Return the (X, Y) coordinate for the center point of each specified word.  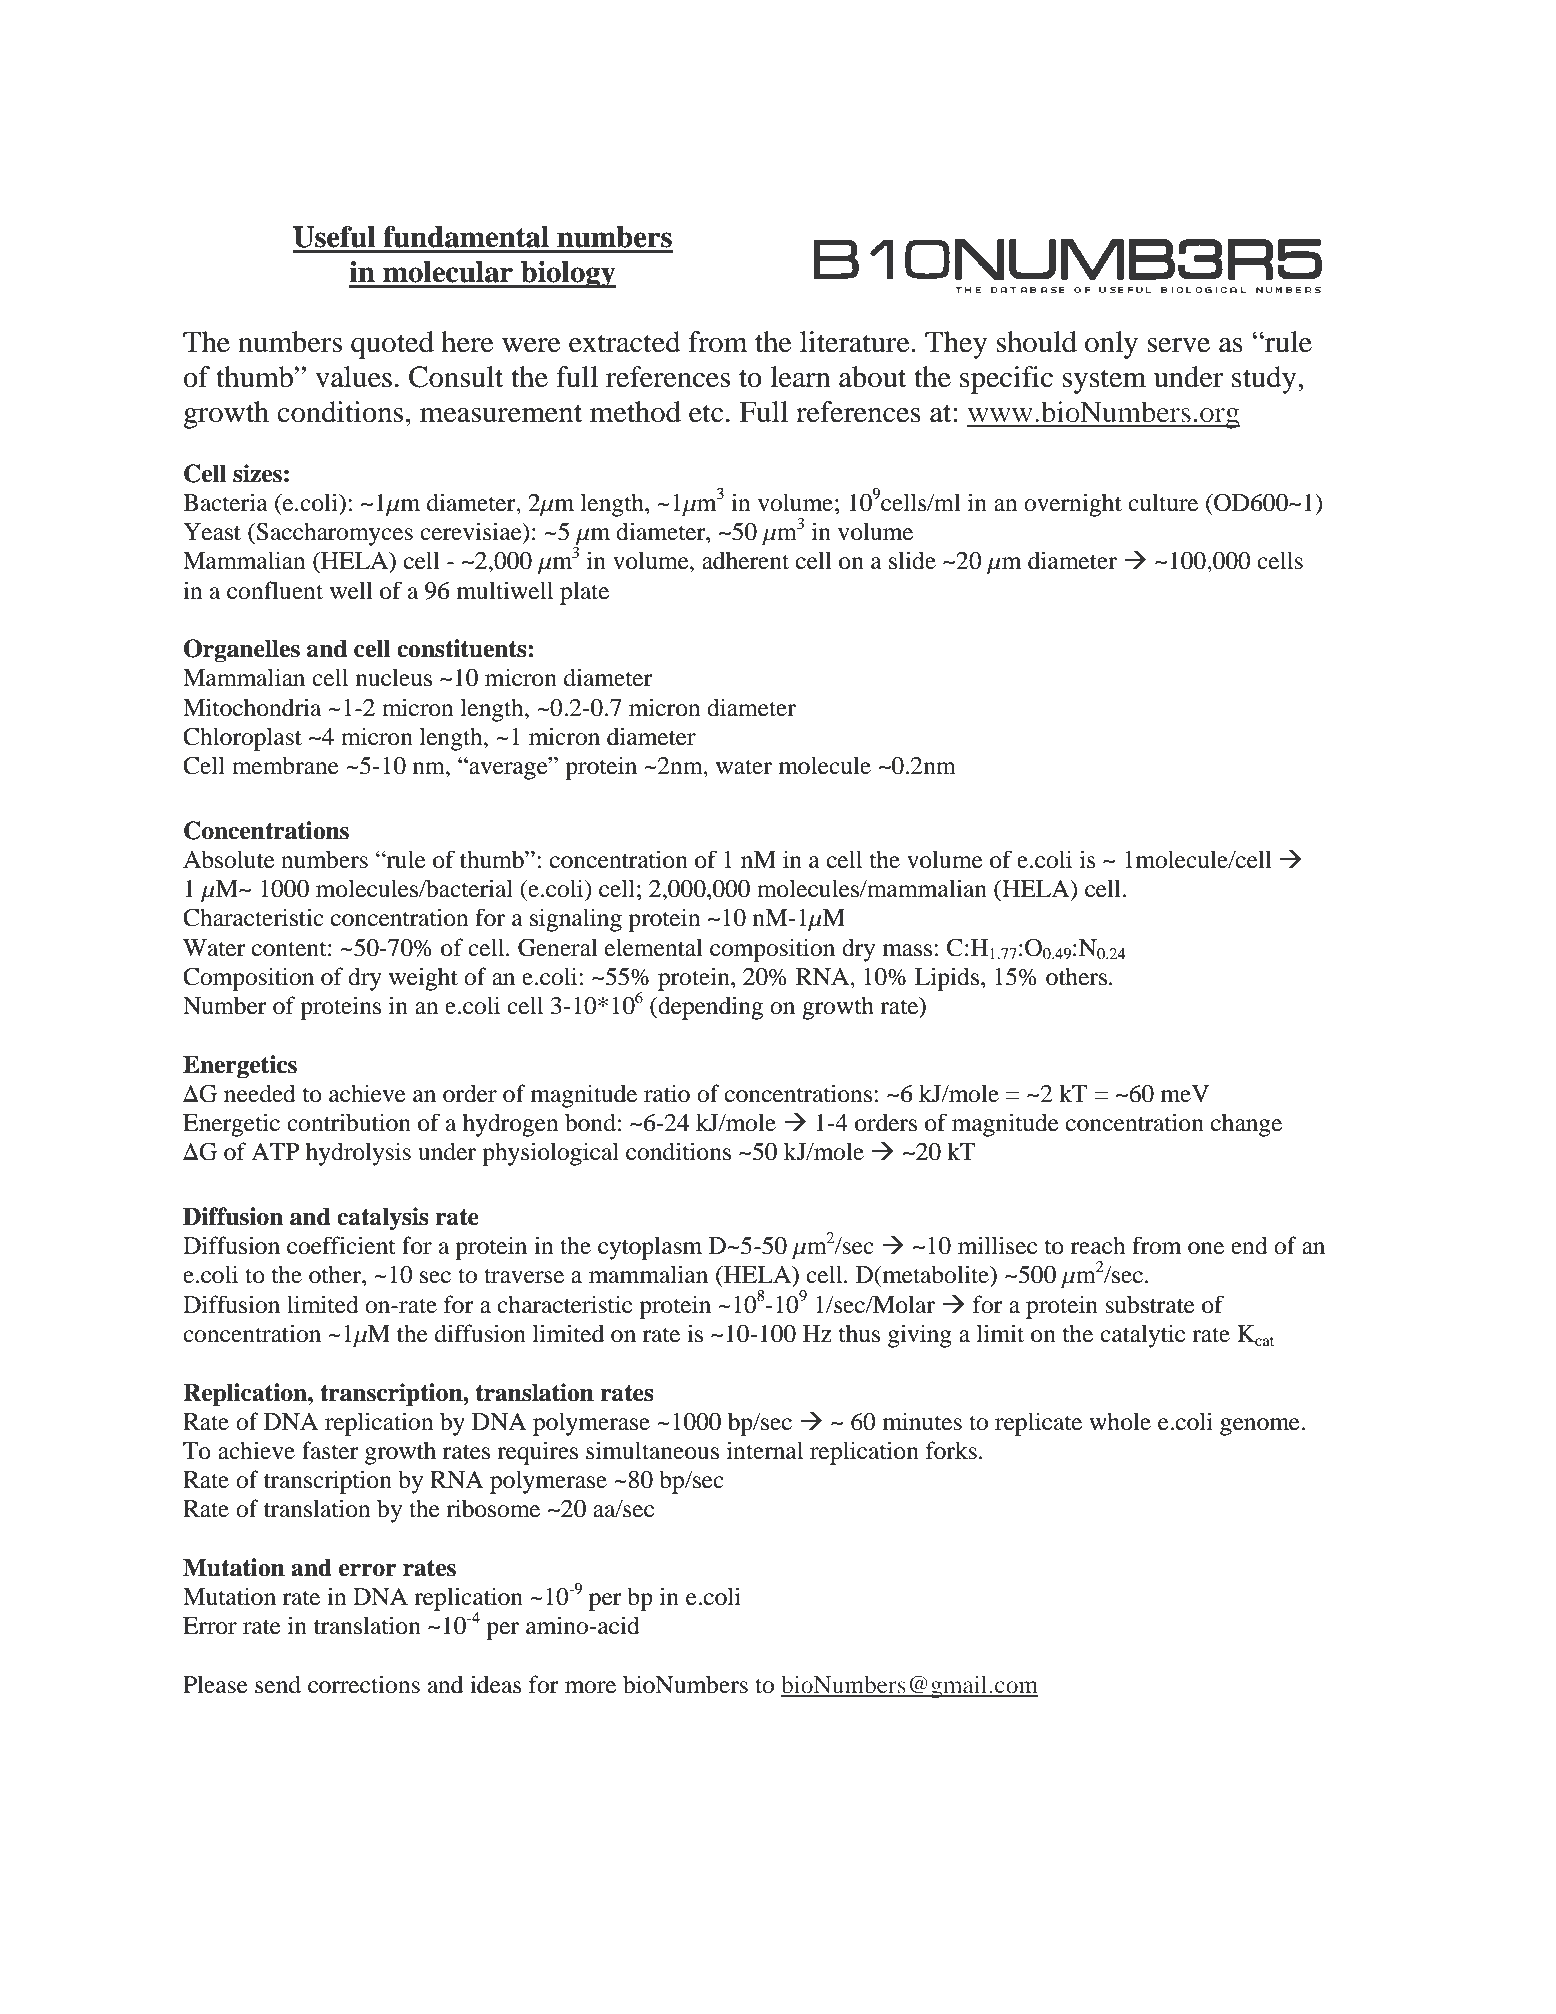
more (590, 1687)
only (1111, 345)
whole (1120, 1421)
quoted (392, 345)
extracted (625, 342)
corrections (364, 1684)
